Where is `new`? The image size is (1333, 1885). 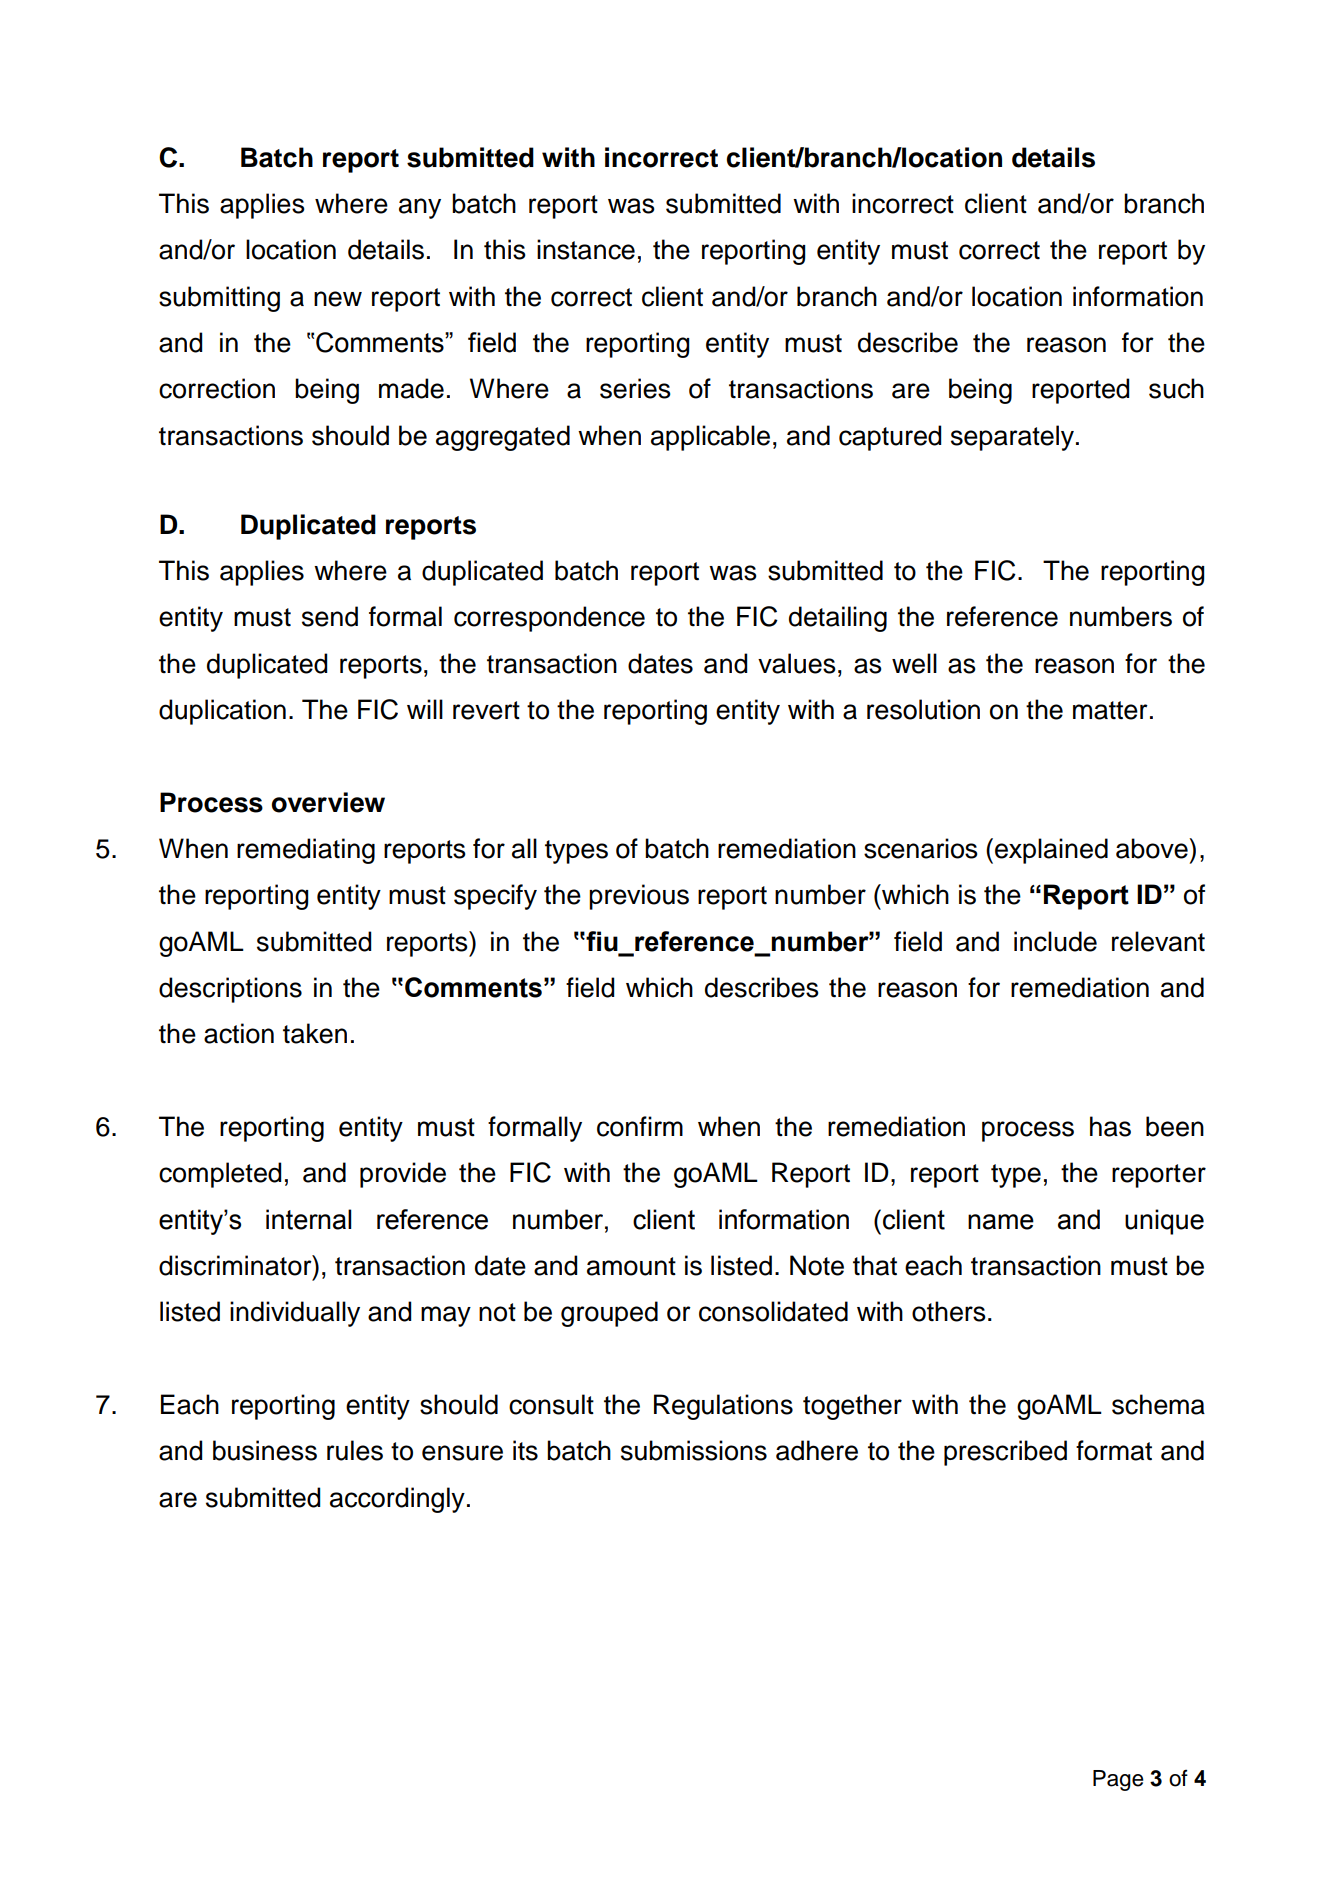
new is located at coordinates (338, 299).
